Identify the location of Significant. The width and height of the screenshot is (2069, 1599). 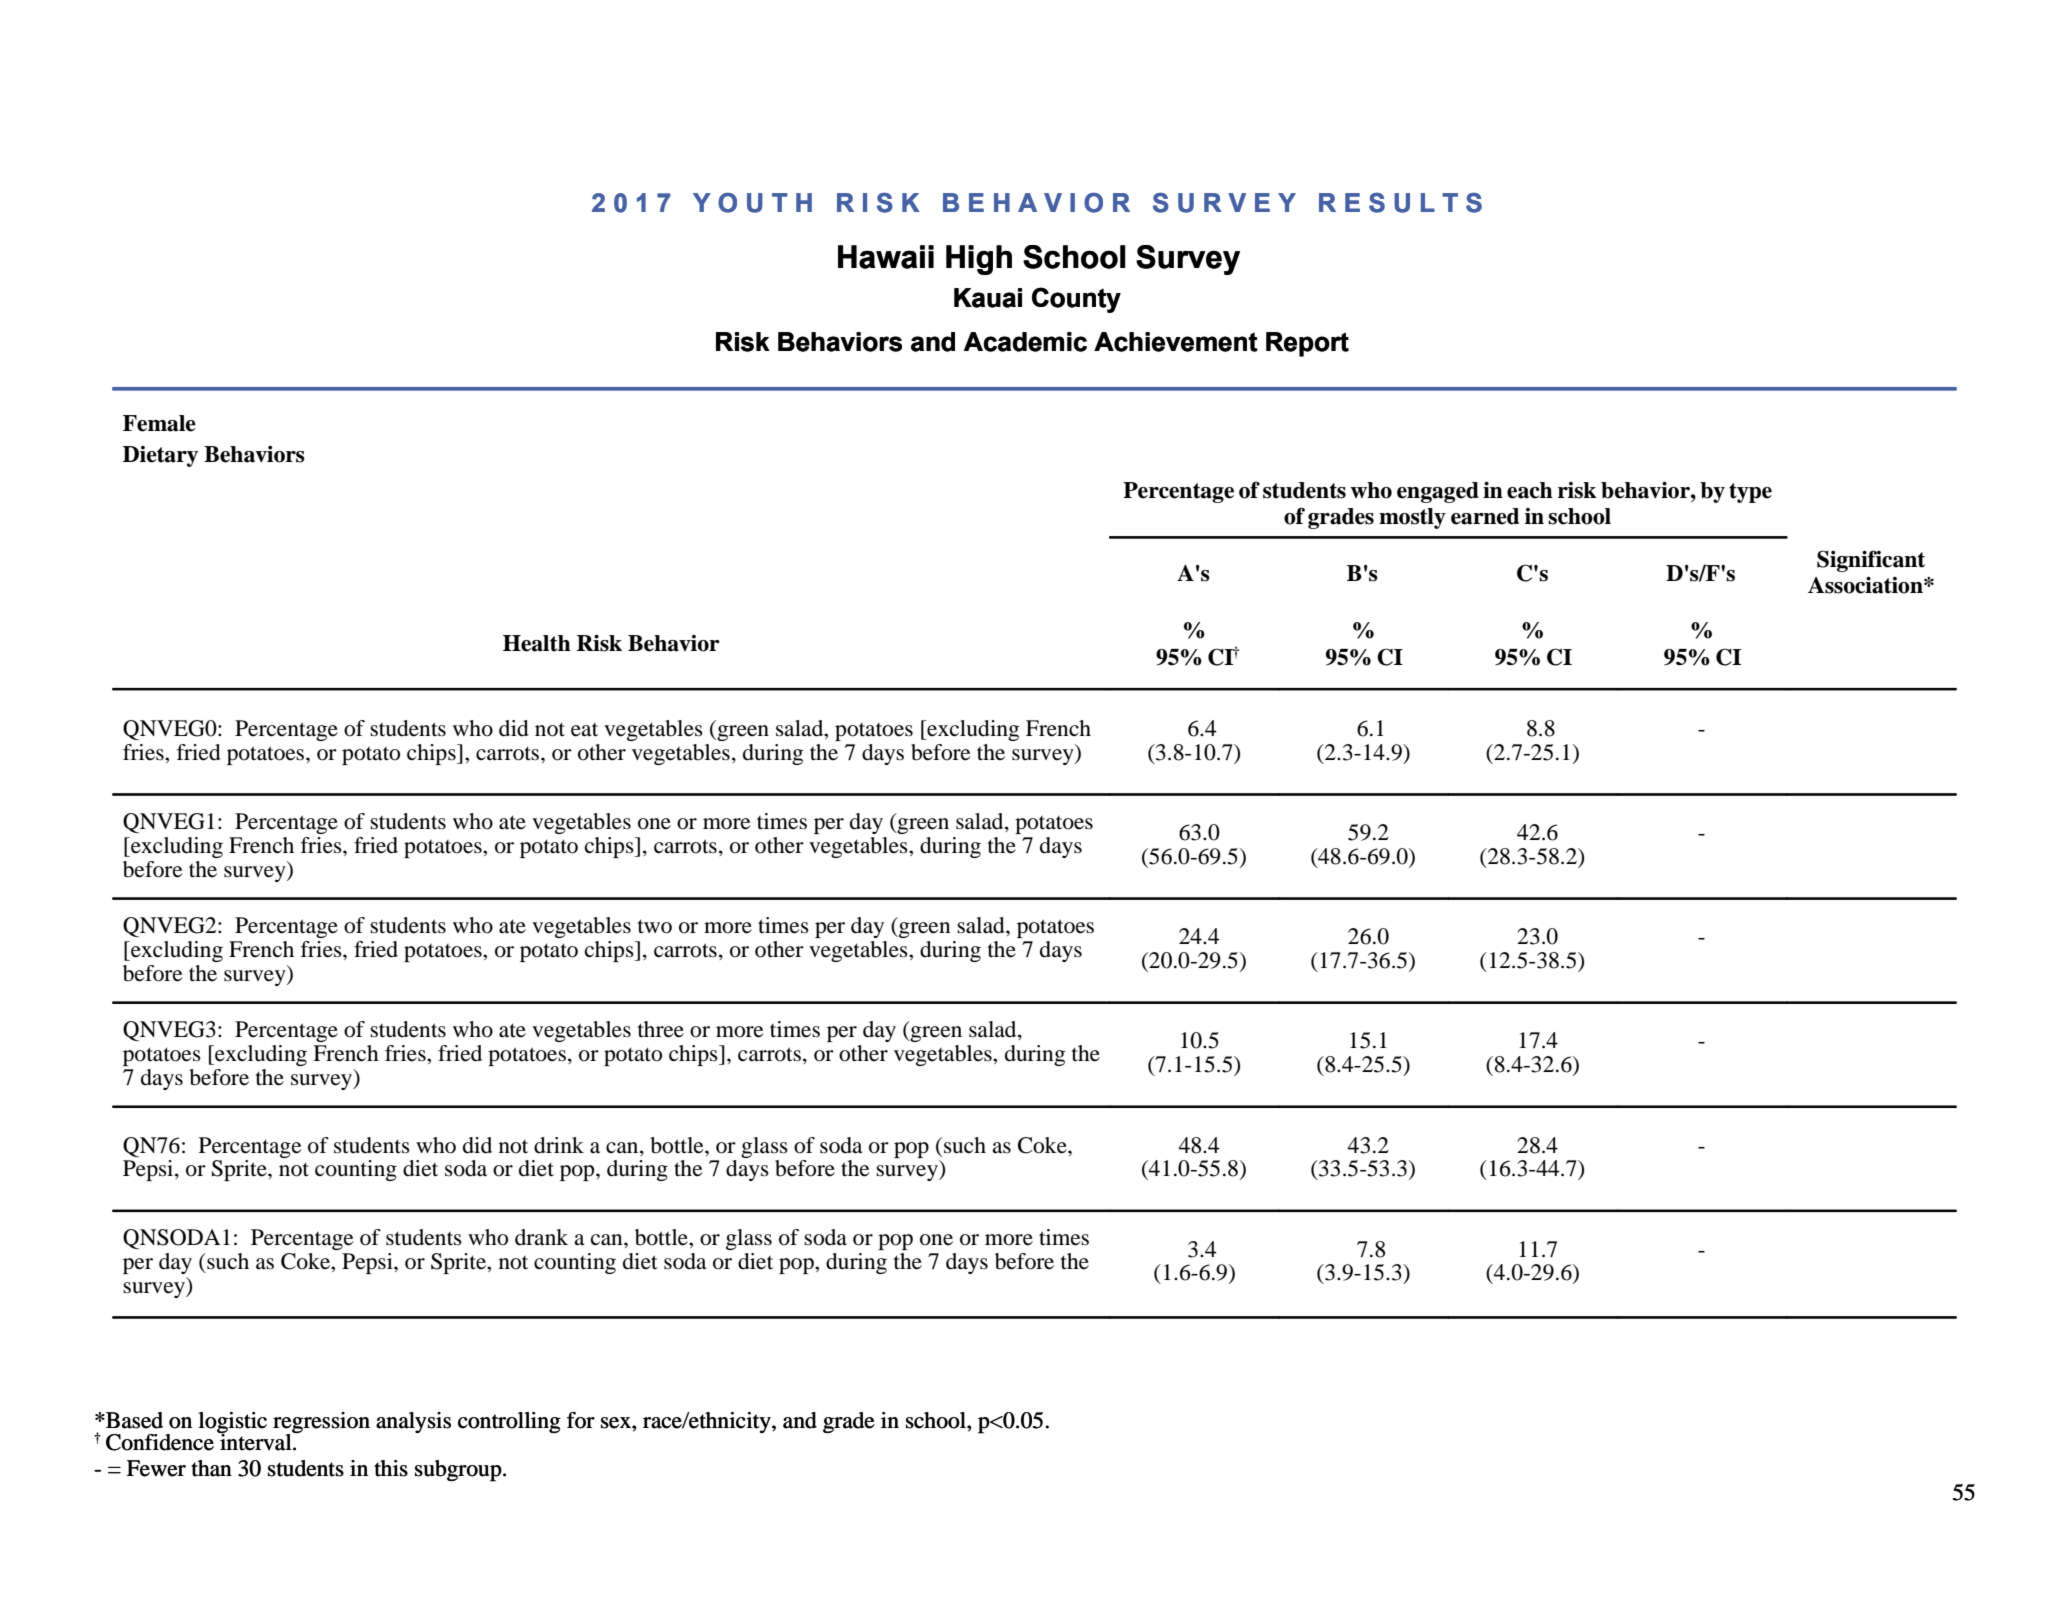
(1871, 561).
